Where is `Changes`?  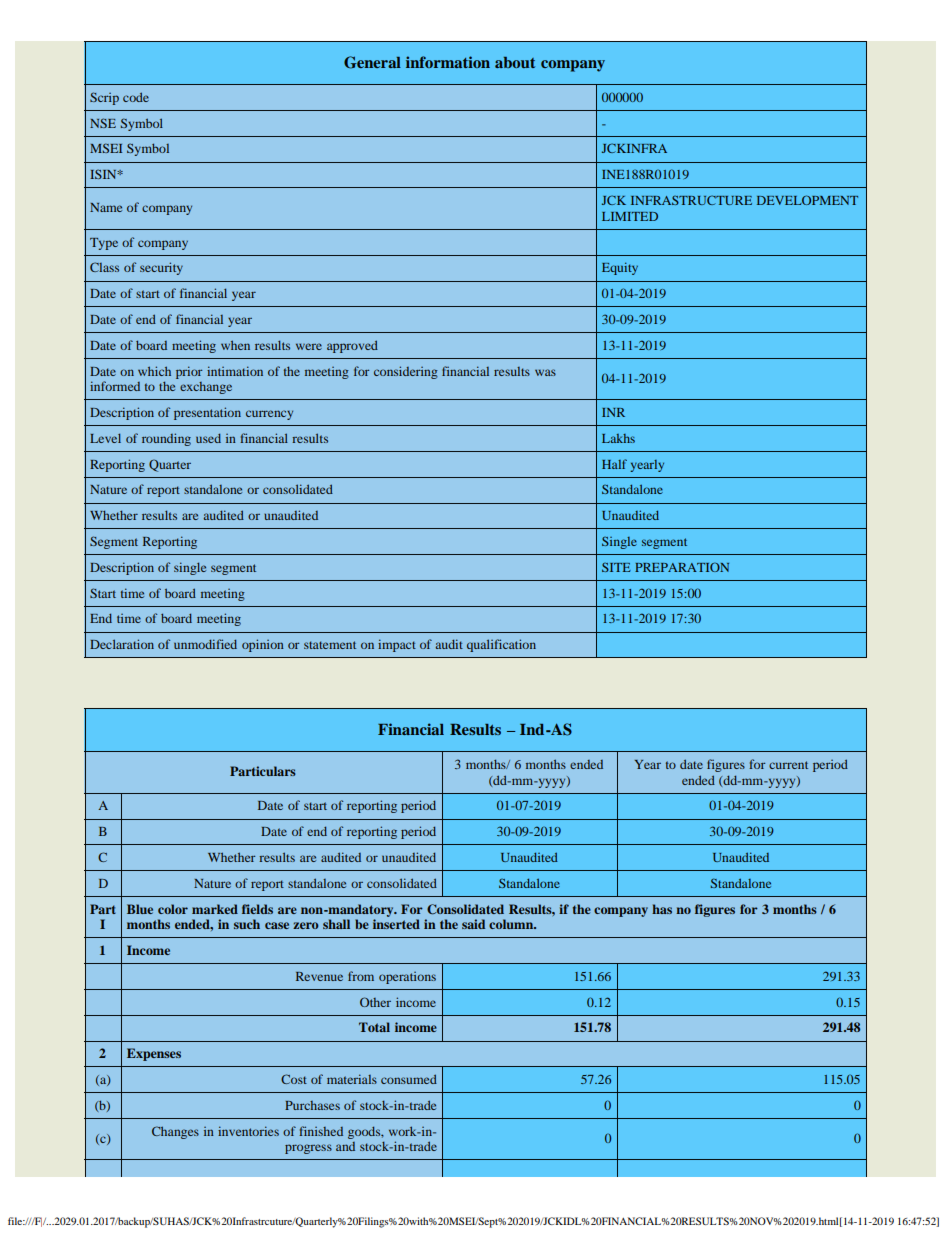 Changes is located at coordinates (175, 1132).
